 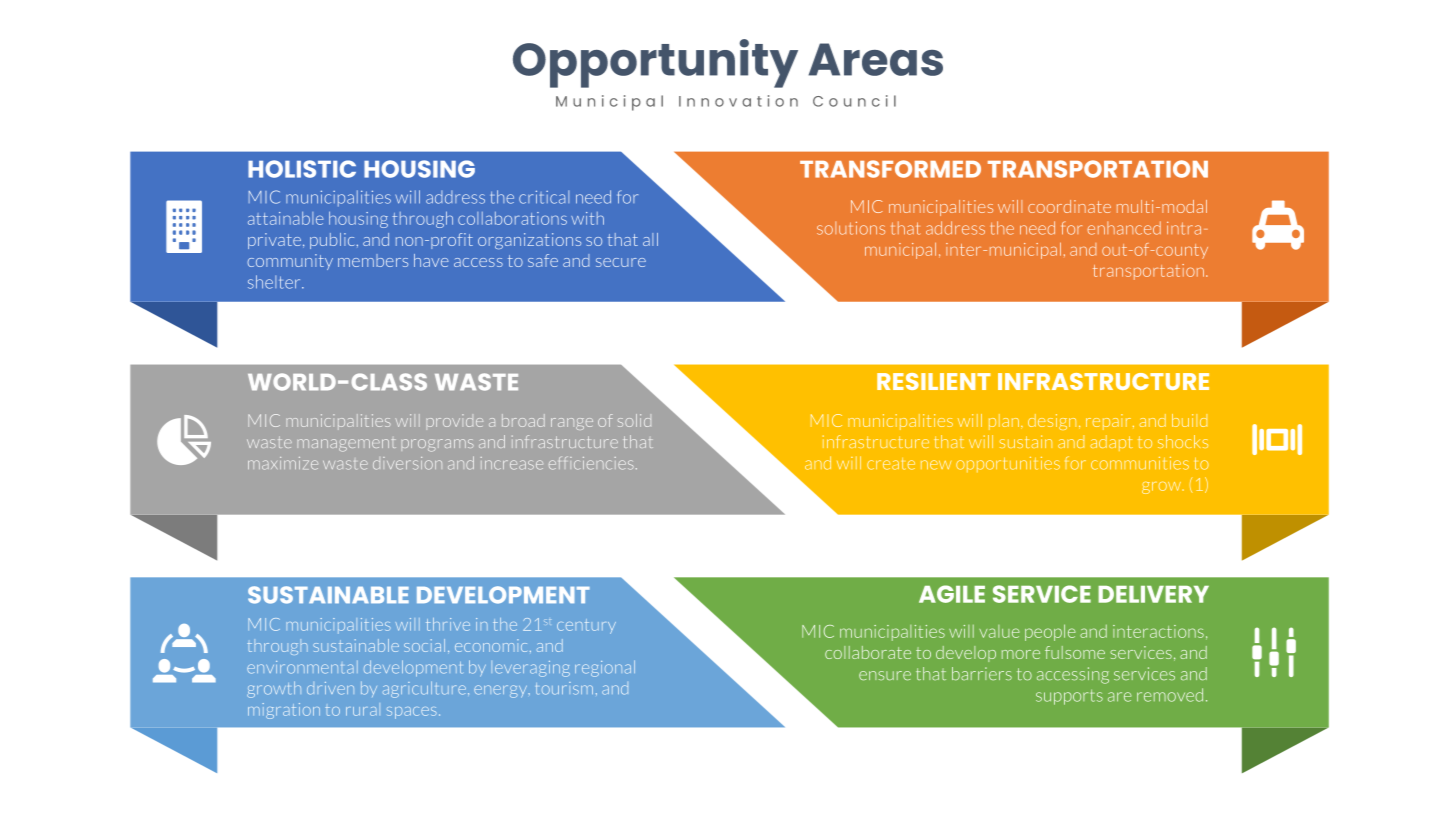 I want to click on efficiencies, so click(x=591, y=463).
